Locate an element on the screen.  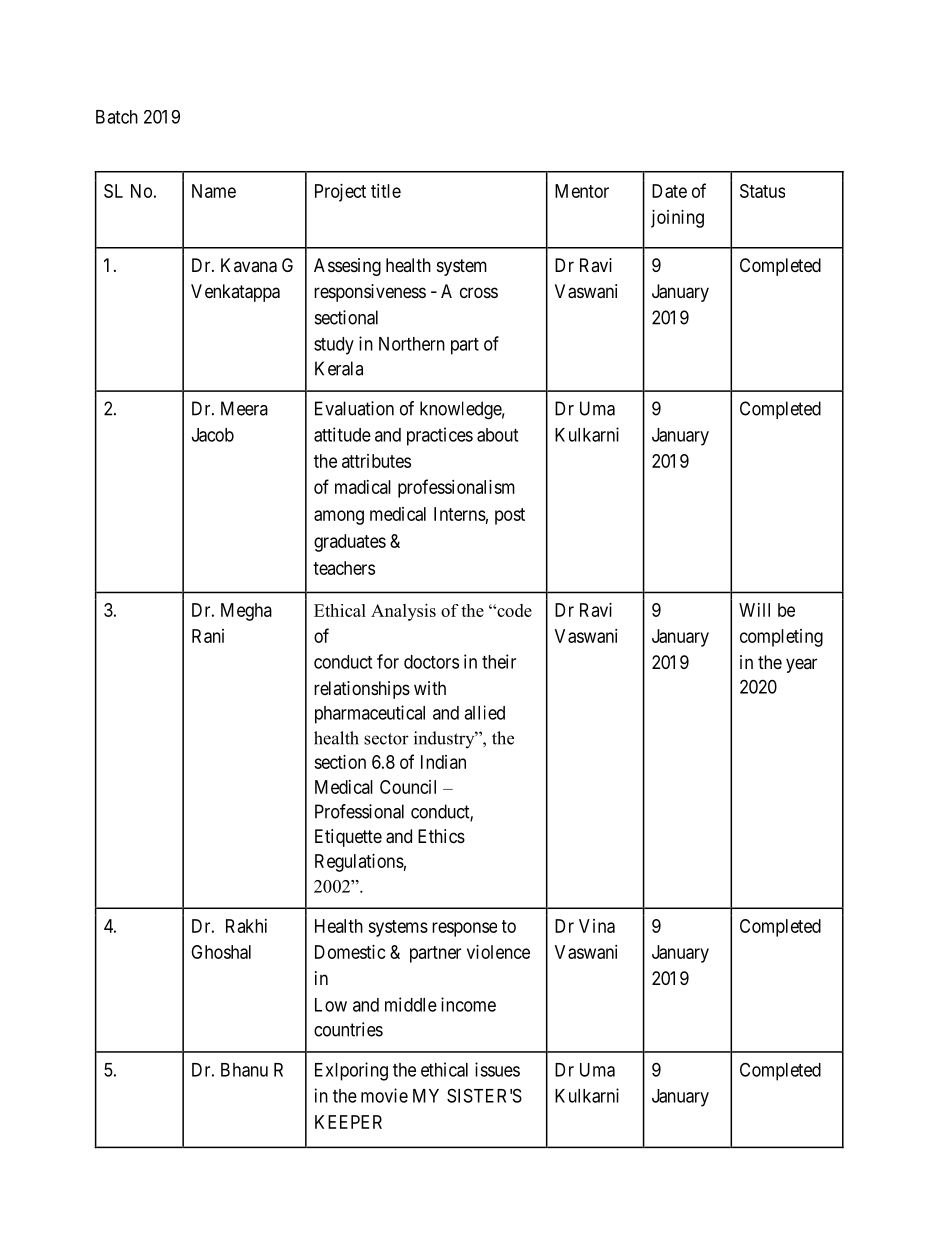
Jacob is located at coordinates (213, 435).
